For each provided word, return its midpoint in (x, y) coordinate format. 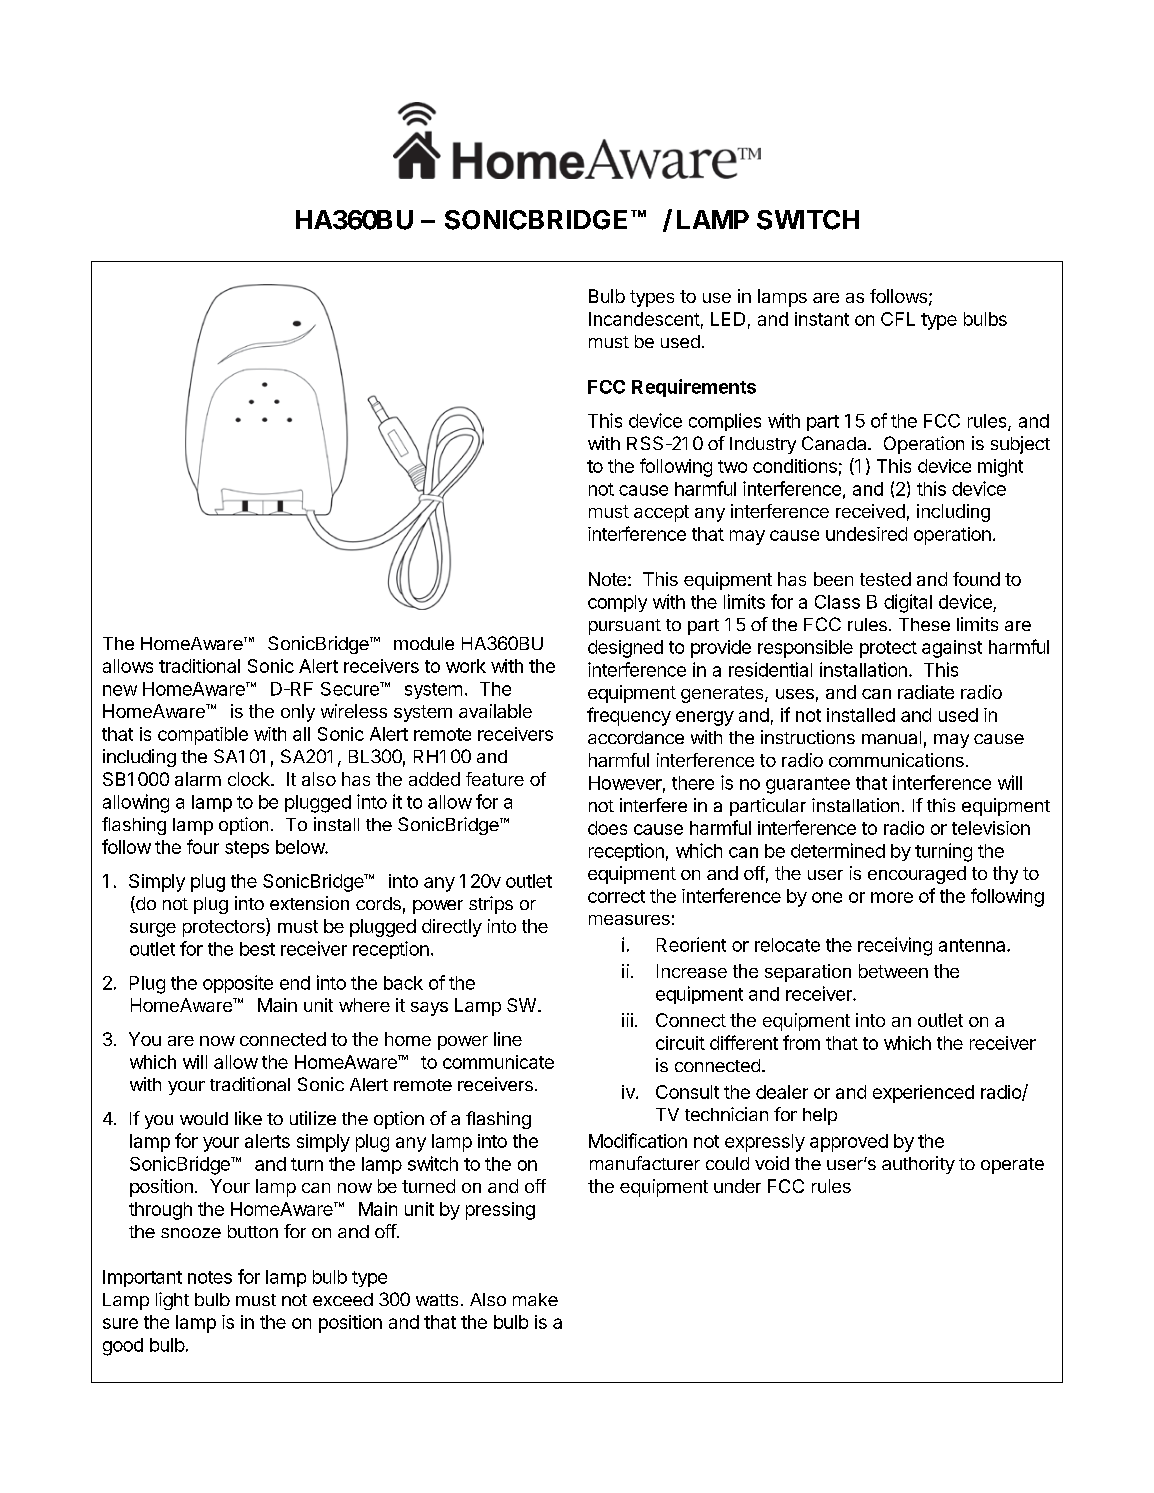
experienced (923, 1094)
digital (908, 603)
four (203, 846)
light (172, 1301)
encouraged (917, 875)
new (120, 690)
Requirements (694, 388)
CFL (898, 319)
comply (617, 603)
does (607, 828)
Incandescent (644, 319)
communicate (498, 1062)
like (248, 1118)
